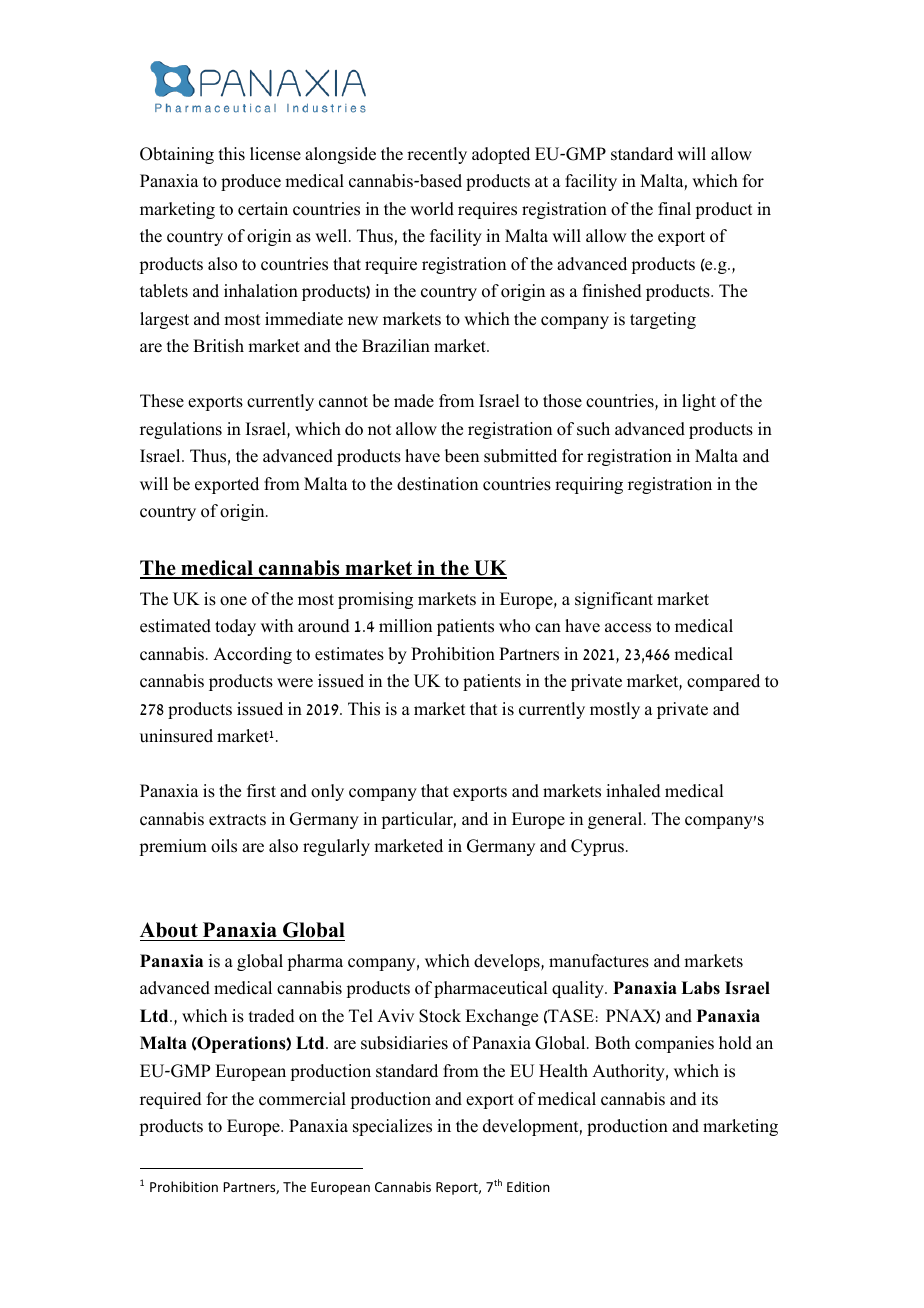  Describe the element at coordinates (251, 182) in the screenshot. I see `produce` at that location.
